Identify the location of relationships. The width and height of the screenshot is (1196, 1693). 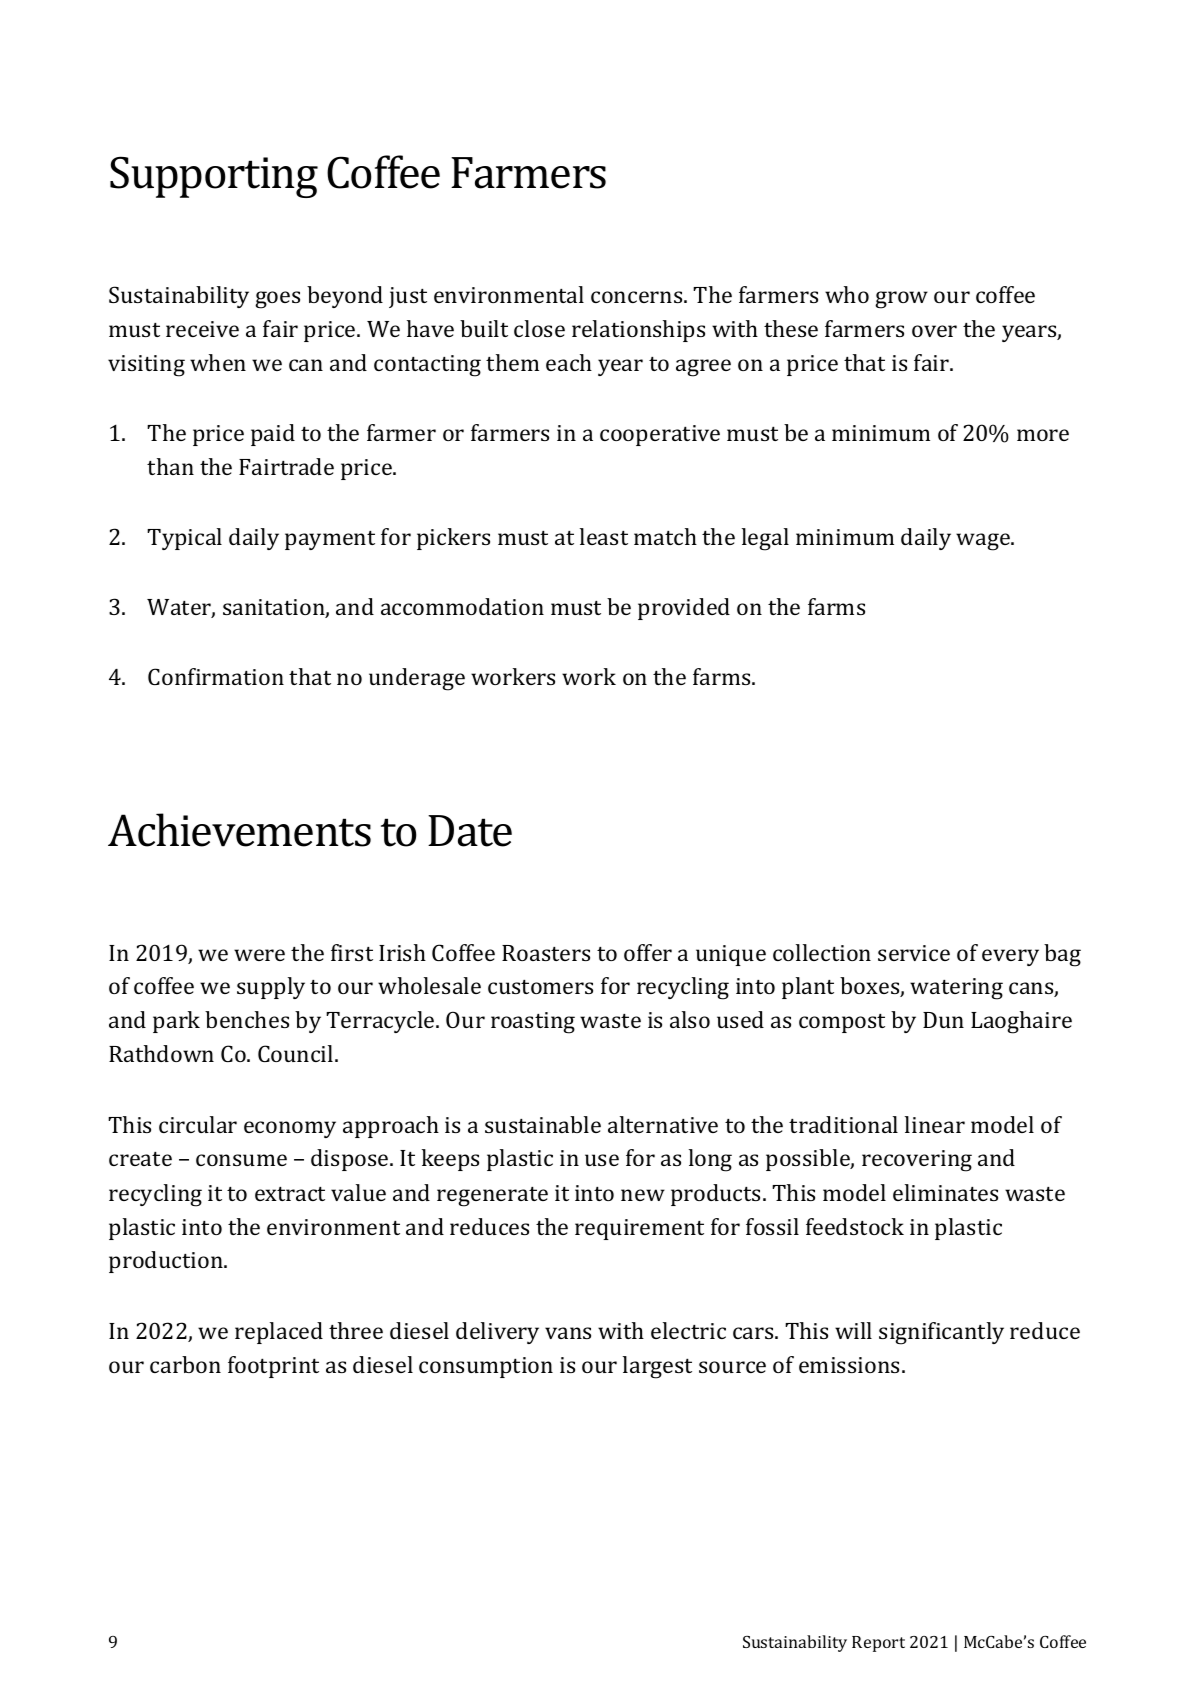
(638, 331).
